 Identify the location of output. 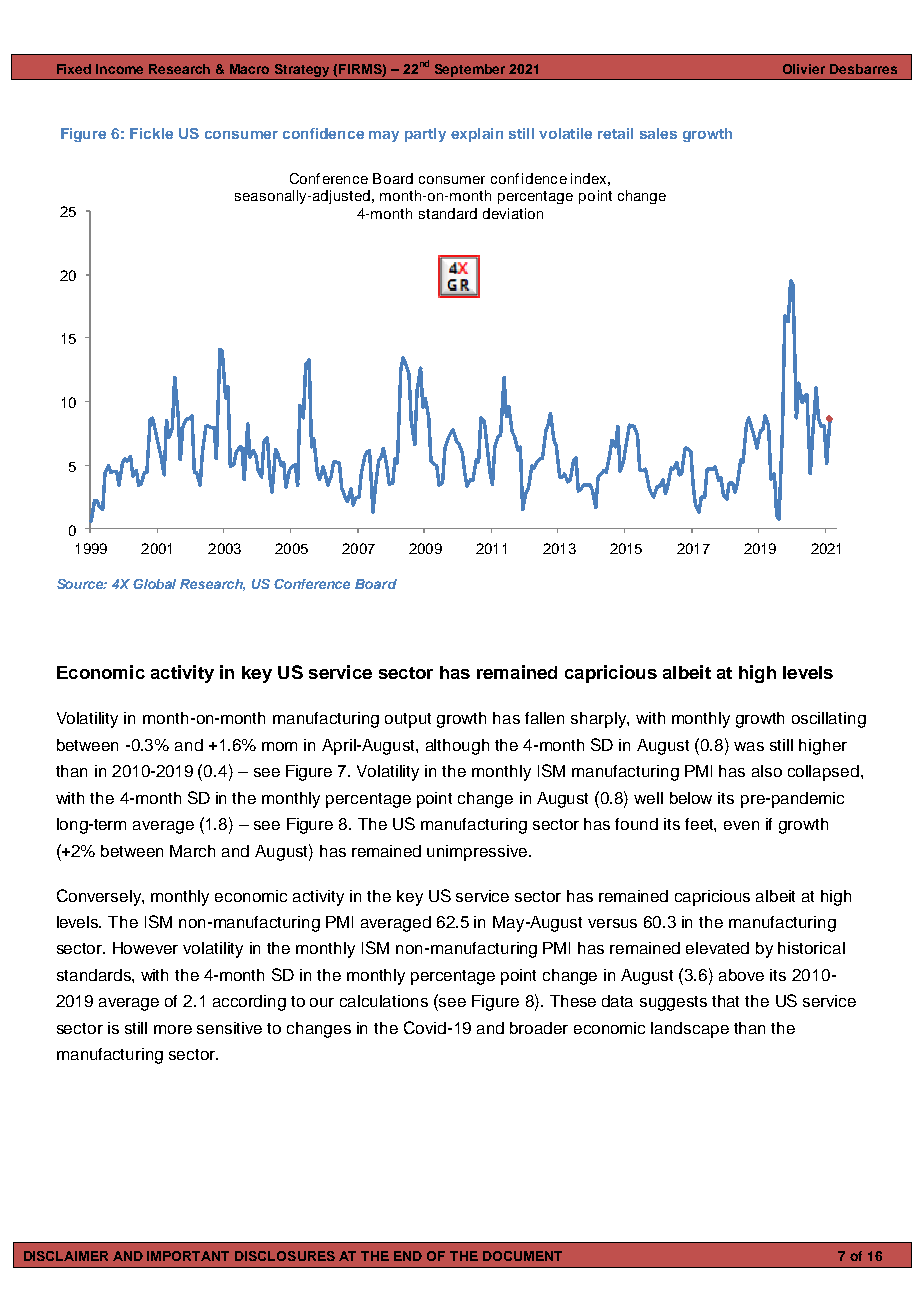
(408, 720).
